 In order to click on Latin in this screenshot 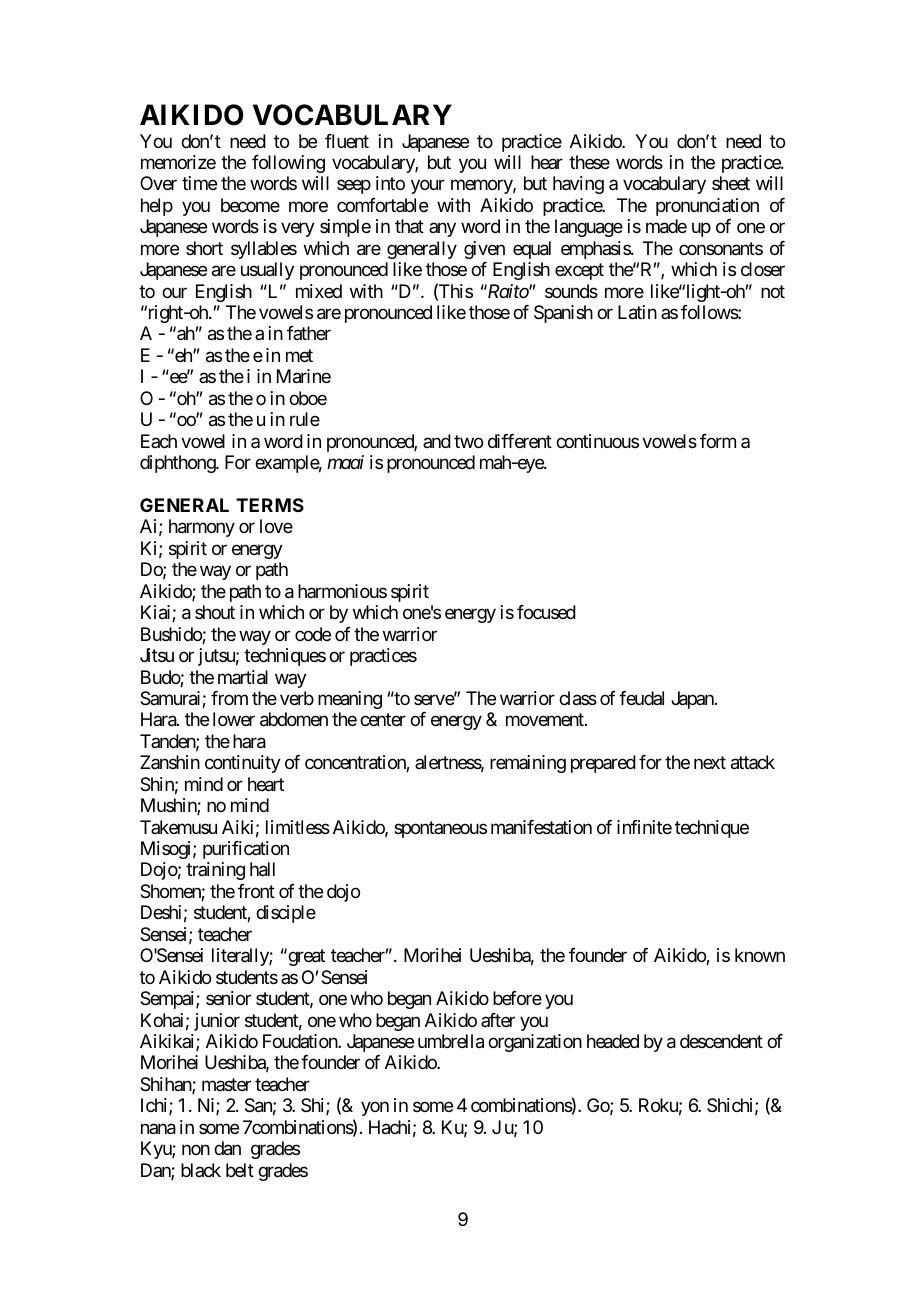, I will do `click(637, 312)`.
